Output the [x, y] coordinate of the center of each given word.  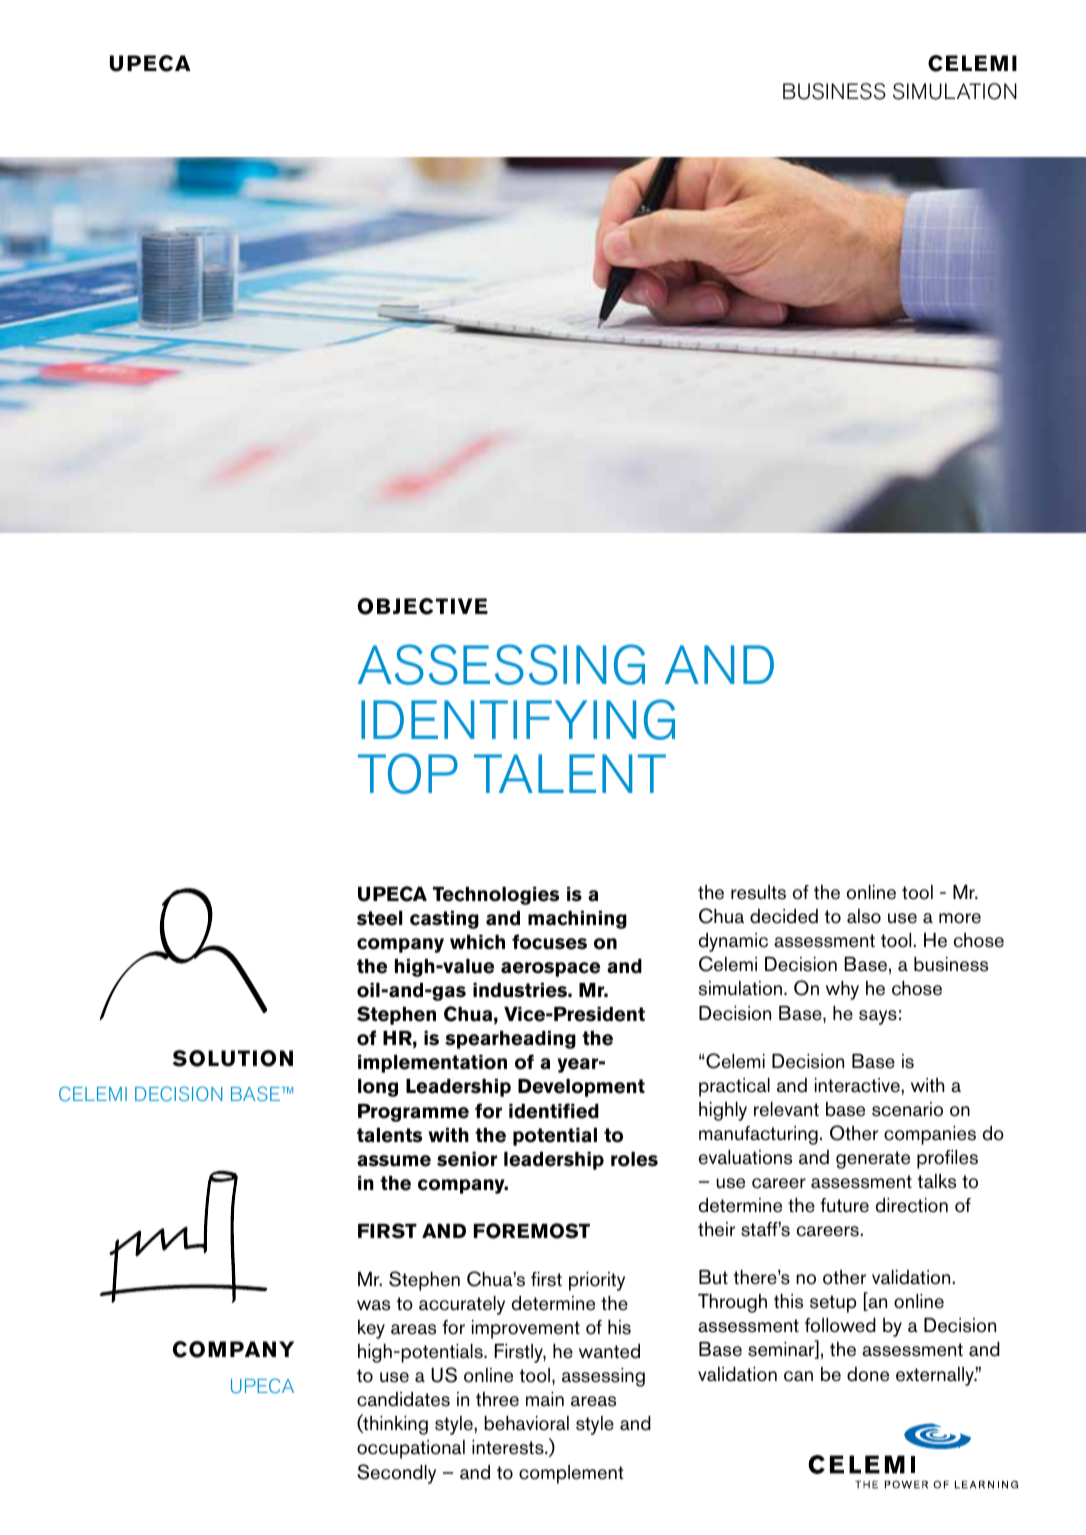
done [868, 1374]
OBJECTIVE [422, 606]
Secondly [396, 1474]
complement [571, 1474]
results [758, 892]
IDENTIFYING [518, 719]
